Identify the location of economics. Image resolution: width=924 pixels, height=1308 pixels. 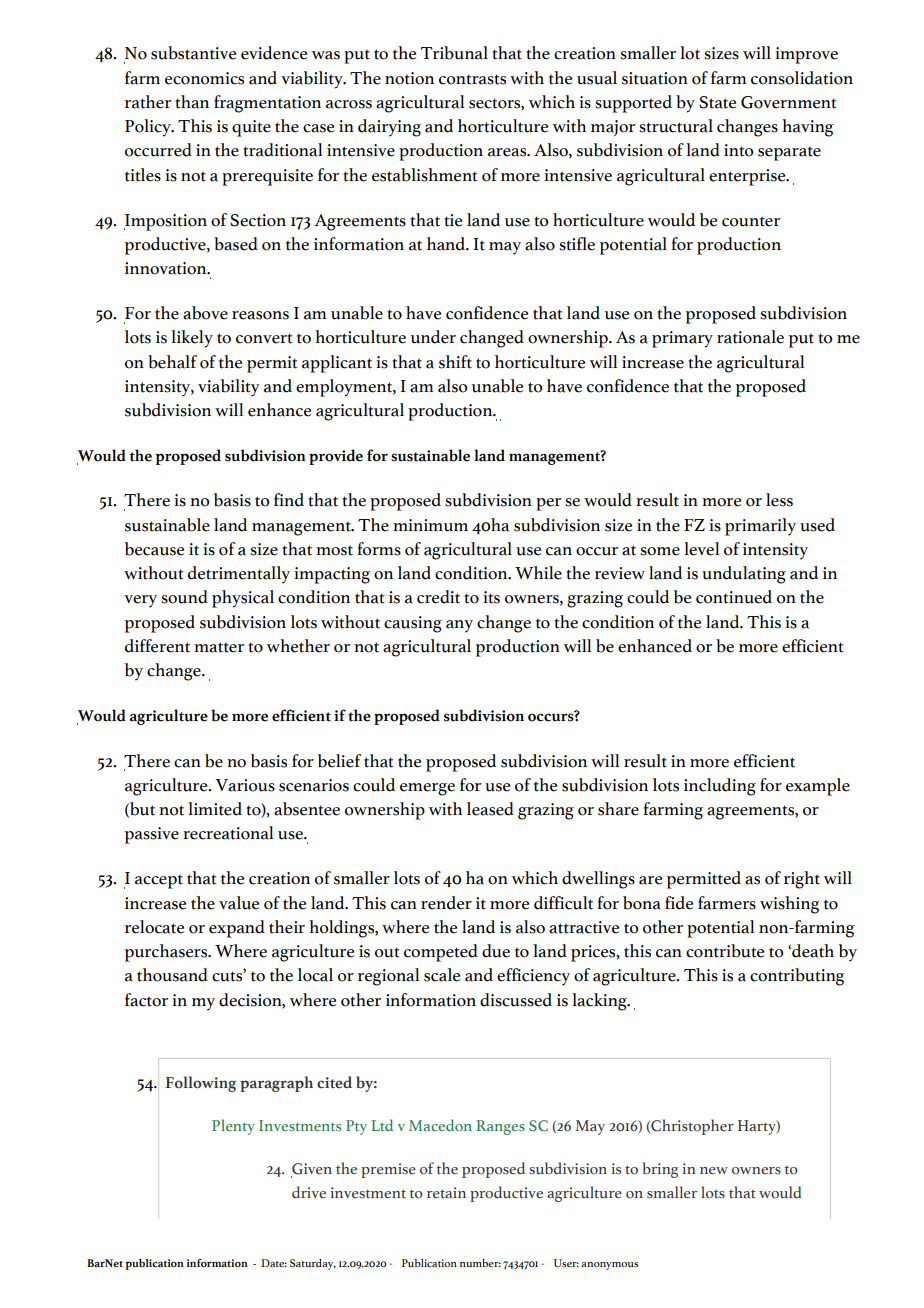
(204, 78).
